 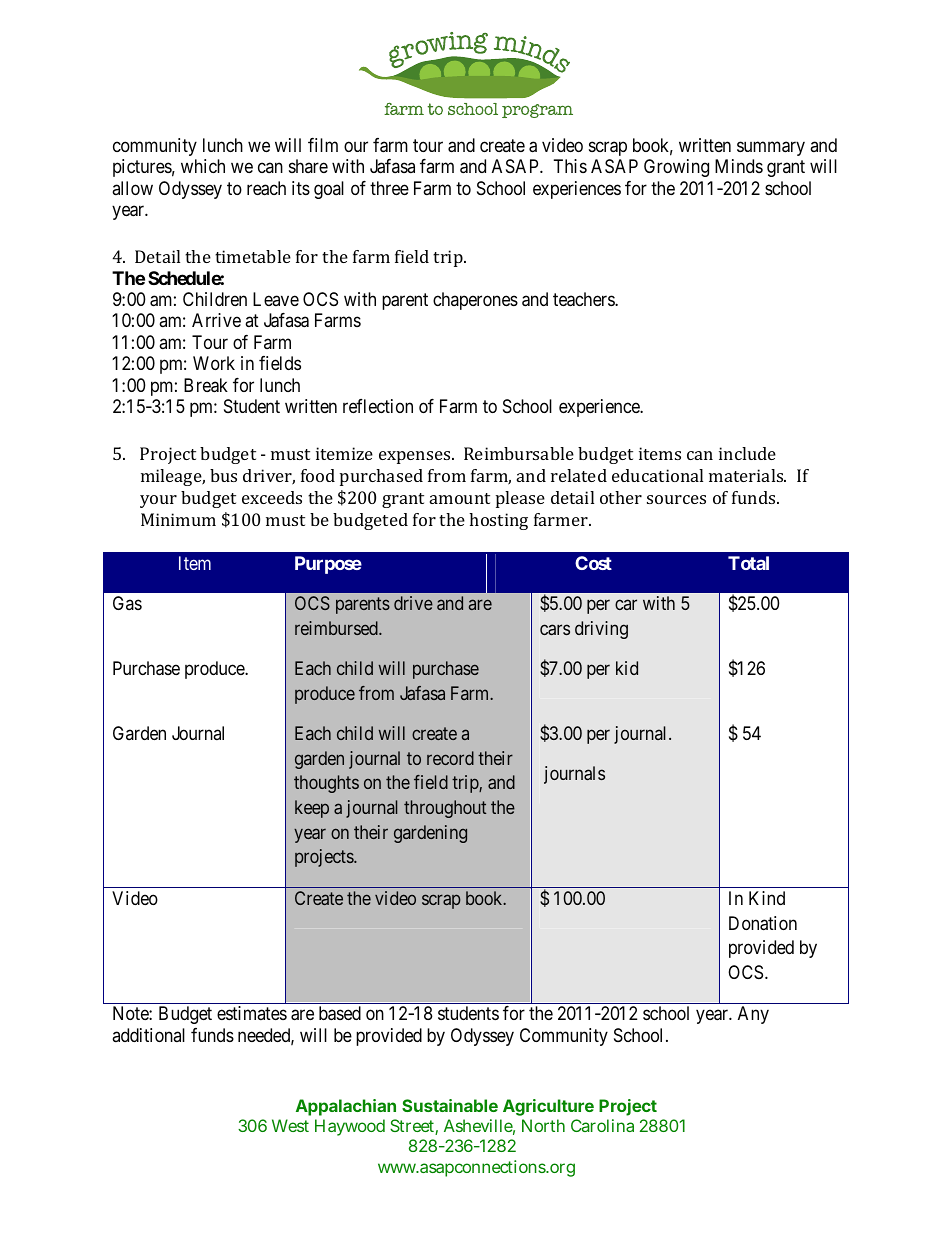 I want to click on bus, so click(x=223, y=475).
